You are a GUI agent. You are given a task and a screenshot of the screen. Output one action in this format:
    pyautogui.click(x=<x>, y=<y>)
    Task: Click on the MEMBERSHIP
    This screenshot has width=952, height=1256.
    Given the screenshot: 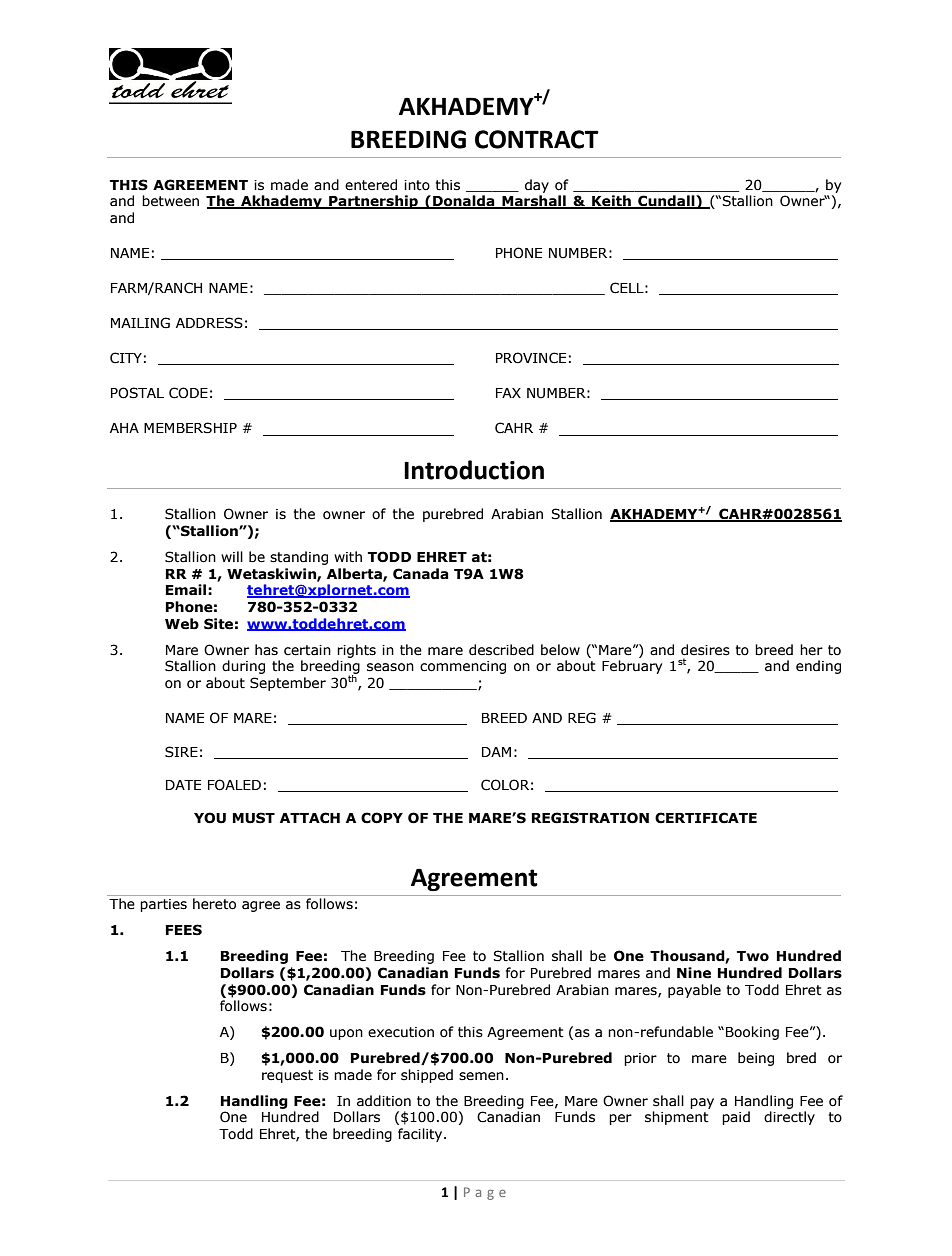 What is the action you would take?
    pyautogui.click(x=190, y=428)
